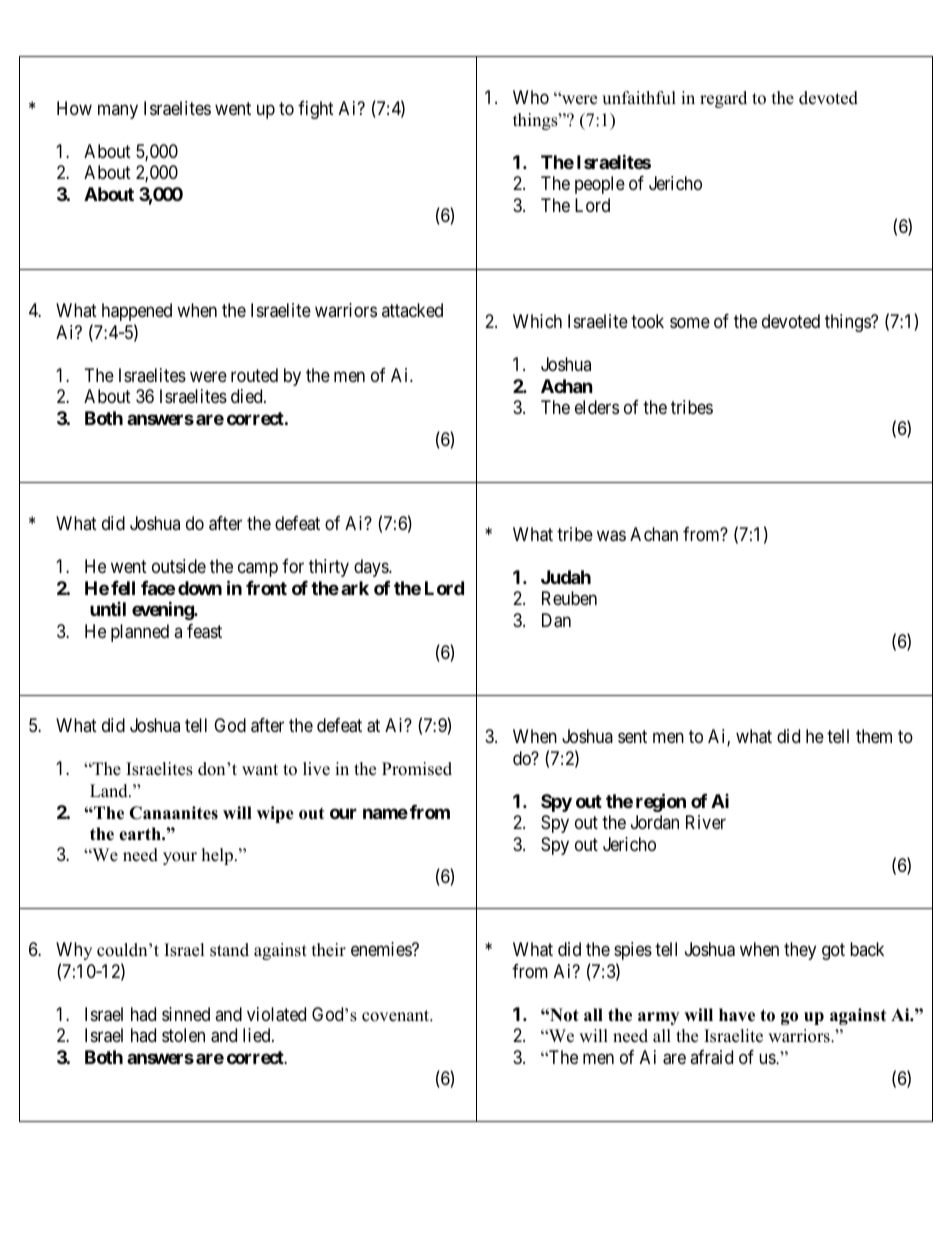  Describe the element at coordinates (723, 99) in the document. I see `regard` at that location.
